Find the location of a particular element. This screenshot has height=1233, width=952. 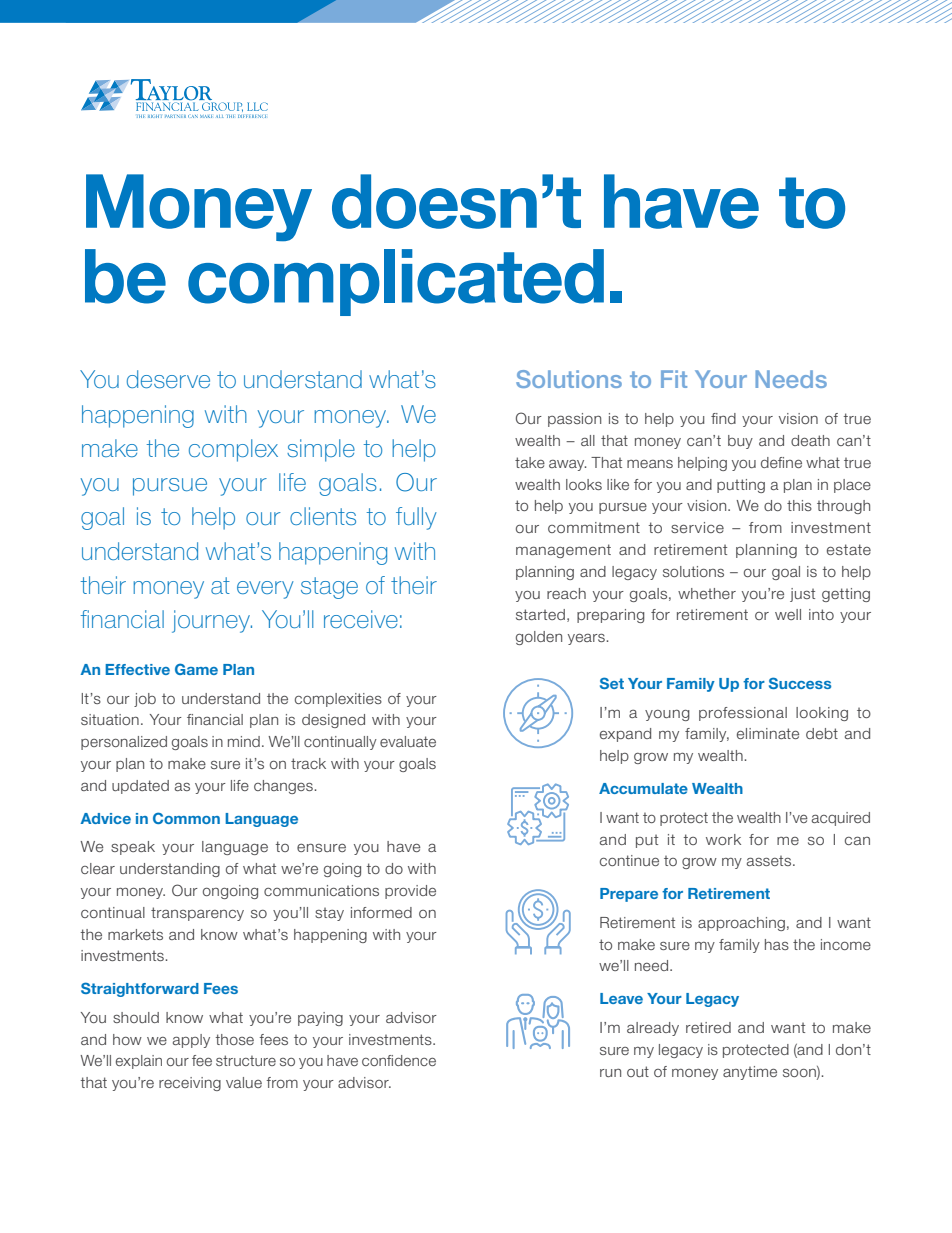

evaluate is located at coordinates (408, 741).
